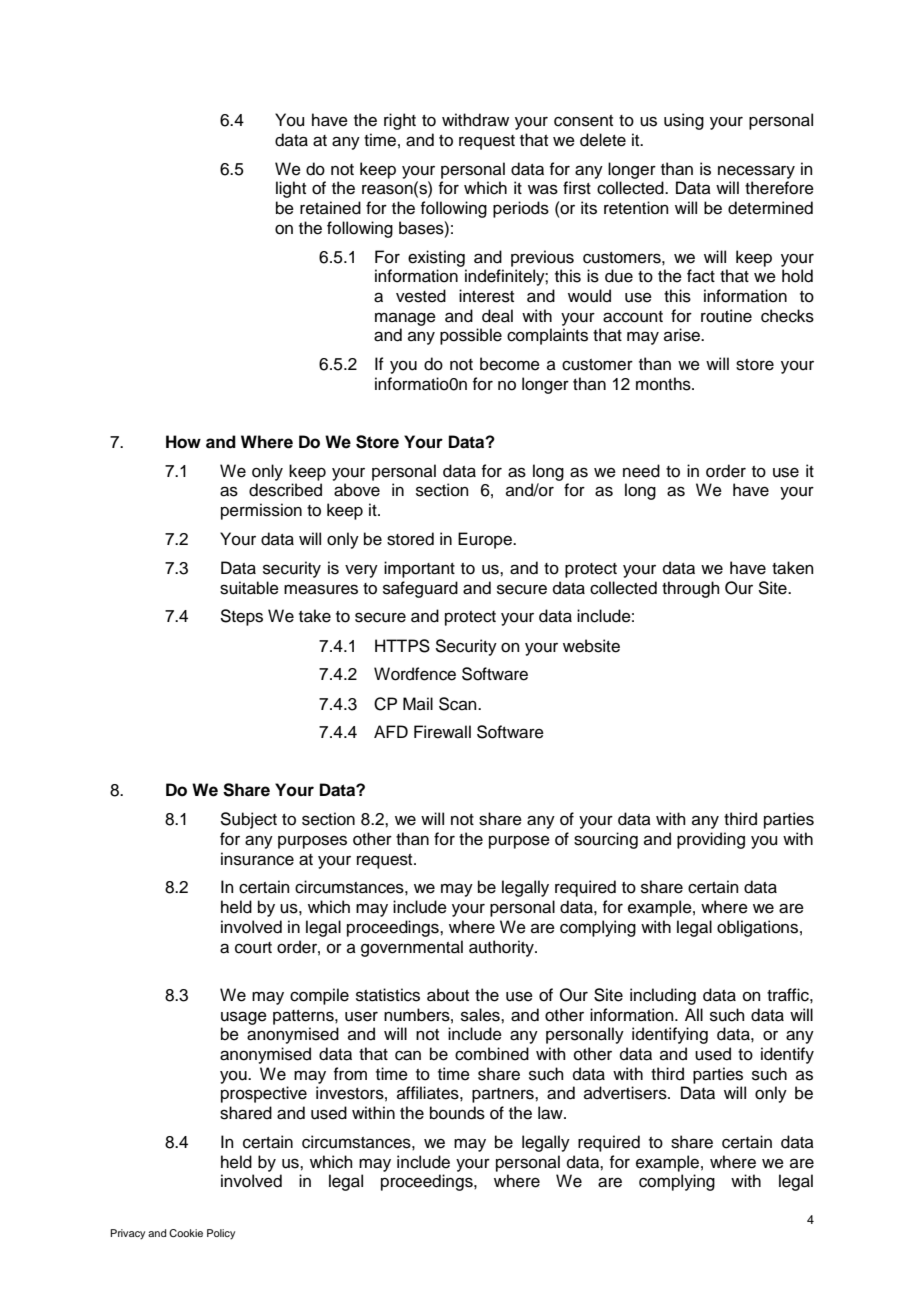  Describe the element at coordinates (691, 589) in the page. I see `through` at that location.
